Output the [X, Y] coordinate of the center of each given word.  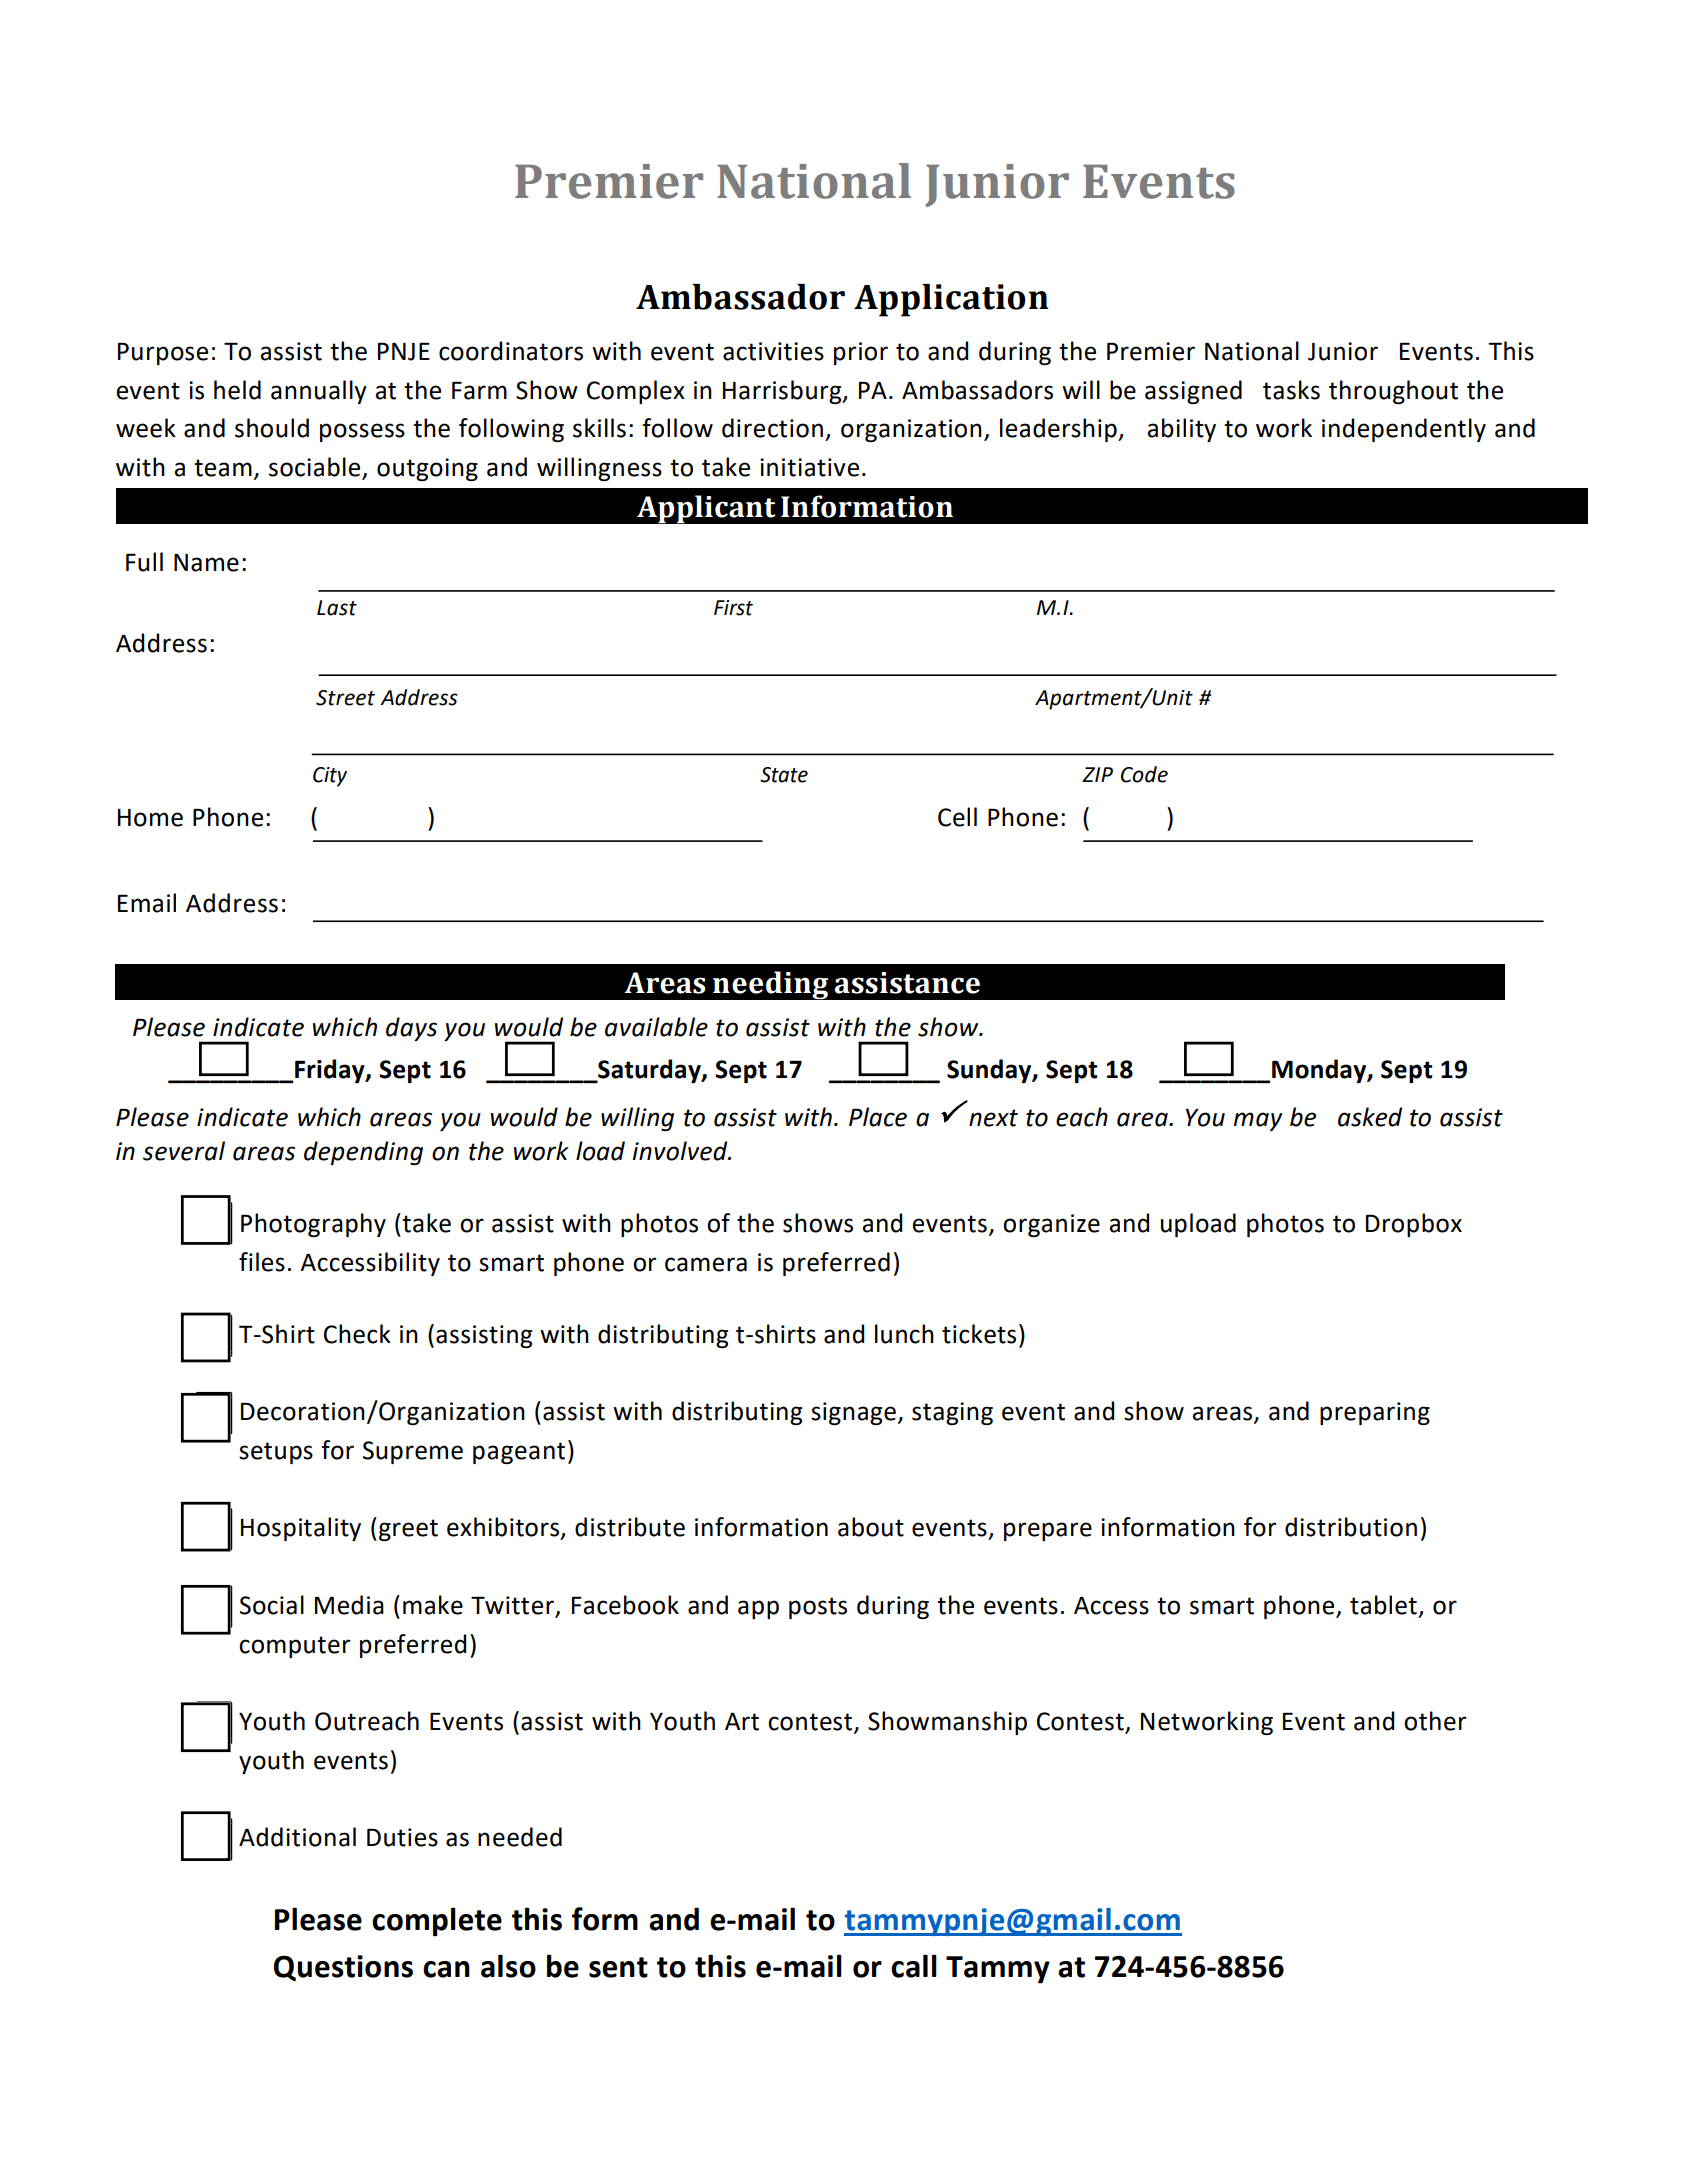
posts [818, 1608]
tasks [1291, 390]
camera [706, 1264]
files [262, 1262]
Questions [343, 1968]
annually [319, 392]
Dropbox [1414, 1225]
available [656, 1027]
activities [773, 351]
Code [1144, 774]
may [1258, 1121]
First [733, 608]
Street [345, 698]
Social [272, 1605]
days [411, 1029]
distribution [1351, 1527]
